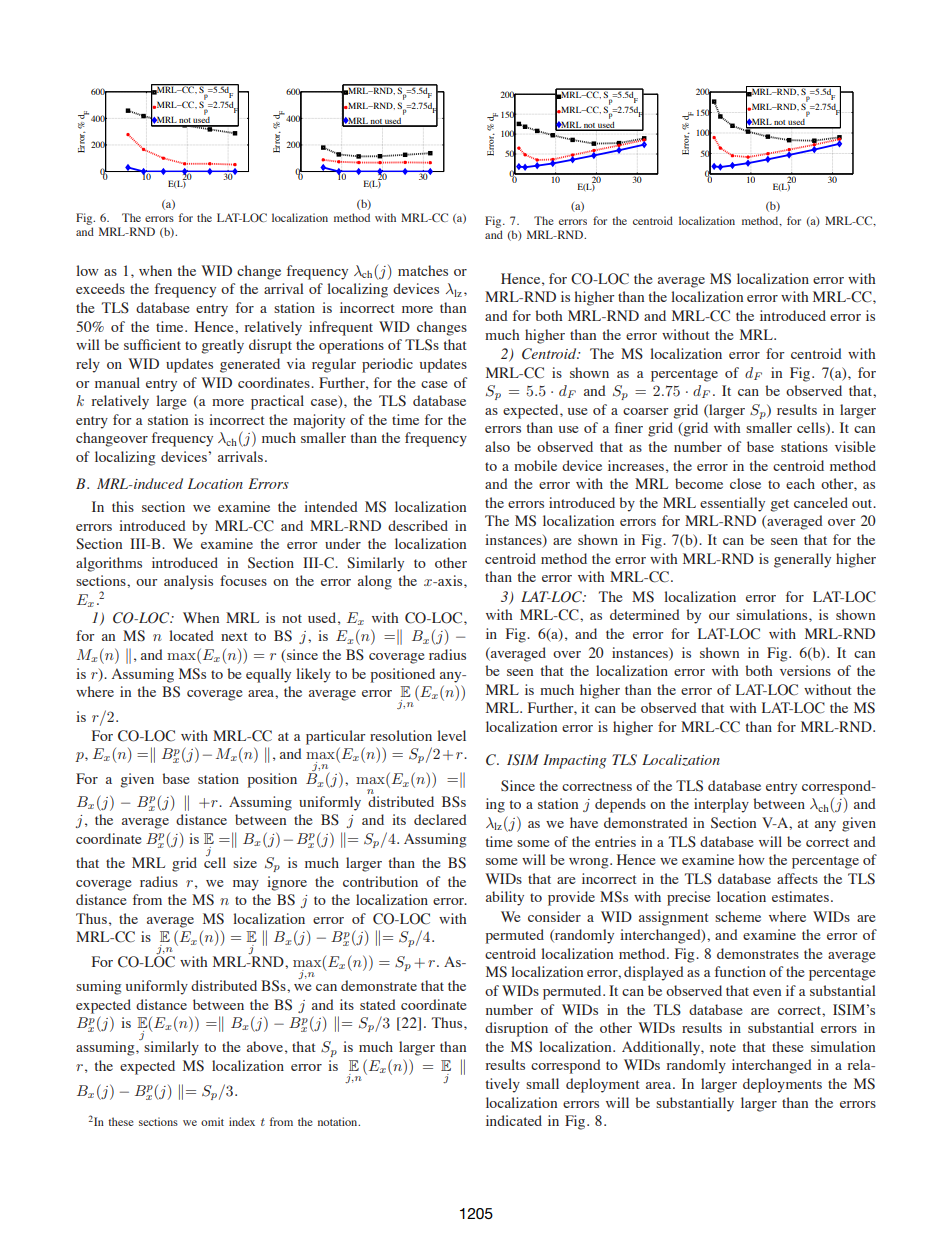  What do you see at coordinates (514, 1120) in the page?
I see `indicated` at bounding box center [514, 1120].
